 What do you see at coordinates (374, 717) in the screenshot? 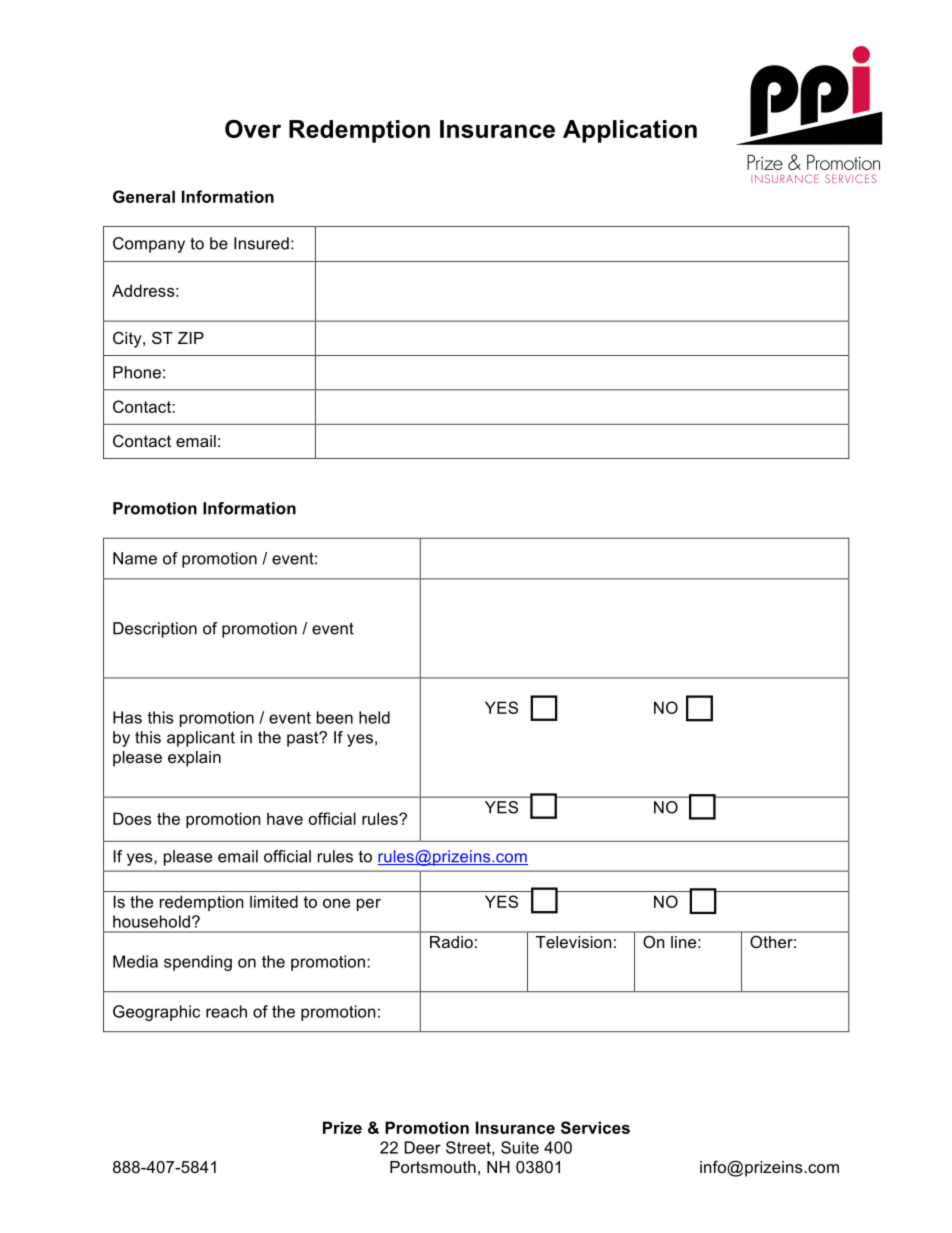
I see `held` at bounding box center [374, 717].
